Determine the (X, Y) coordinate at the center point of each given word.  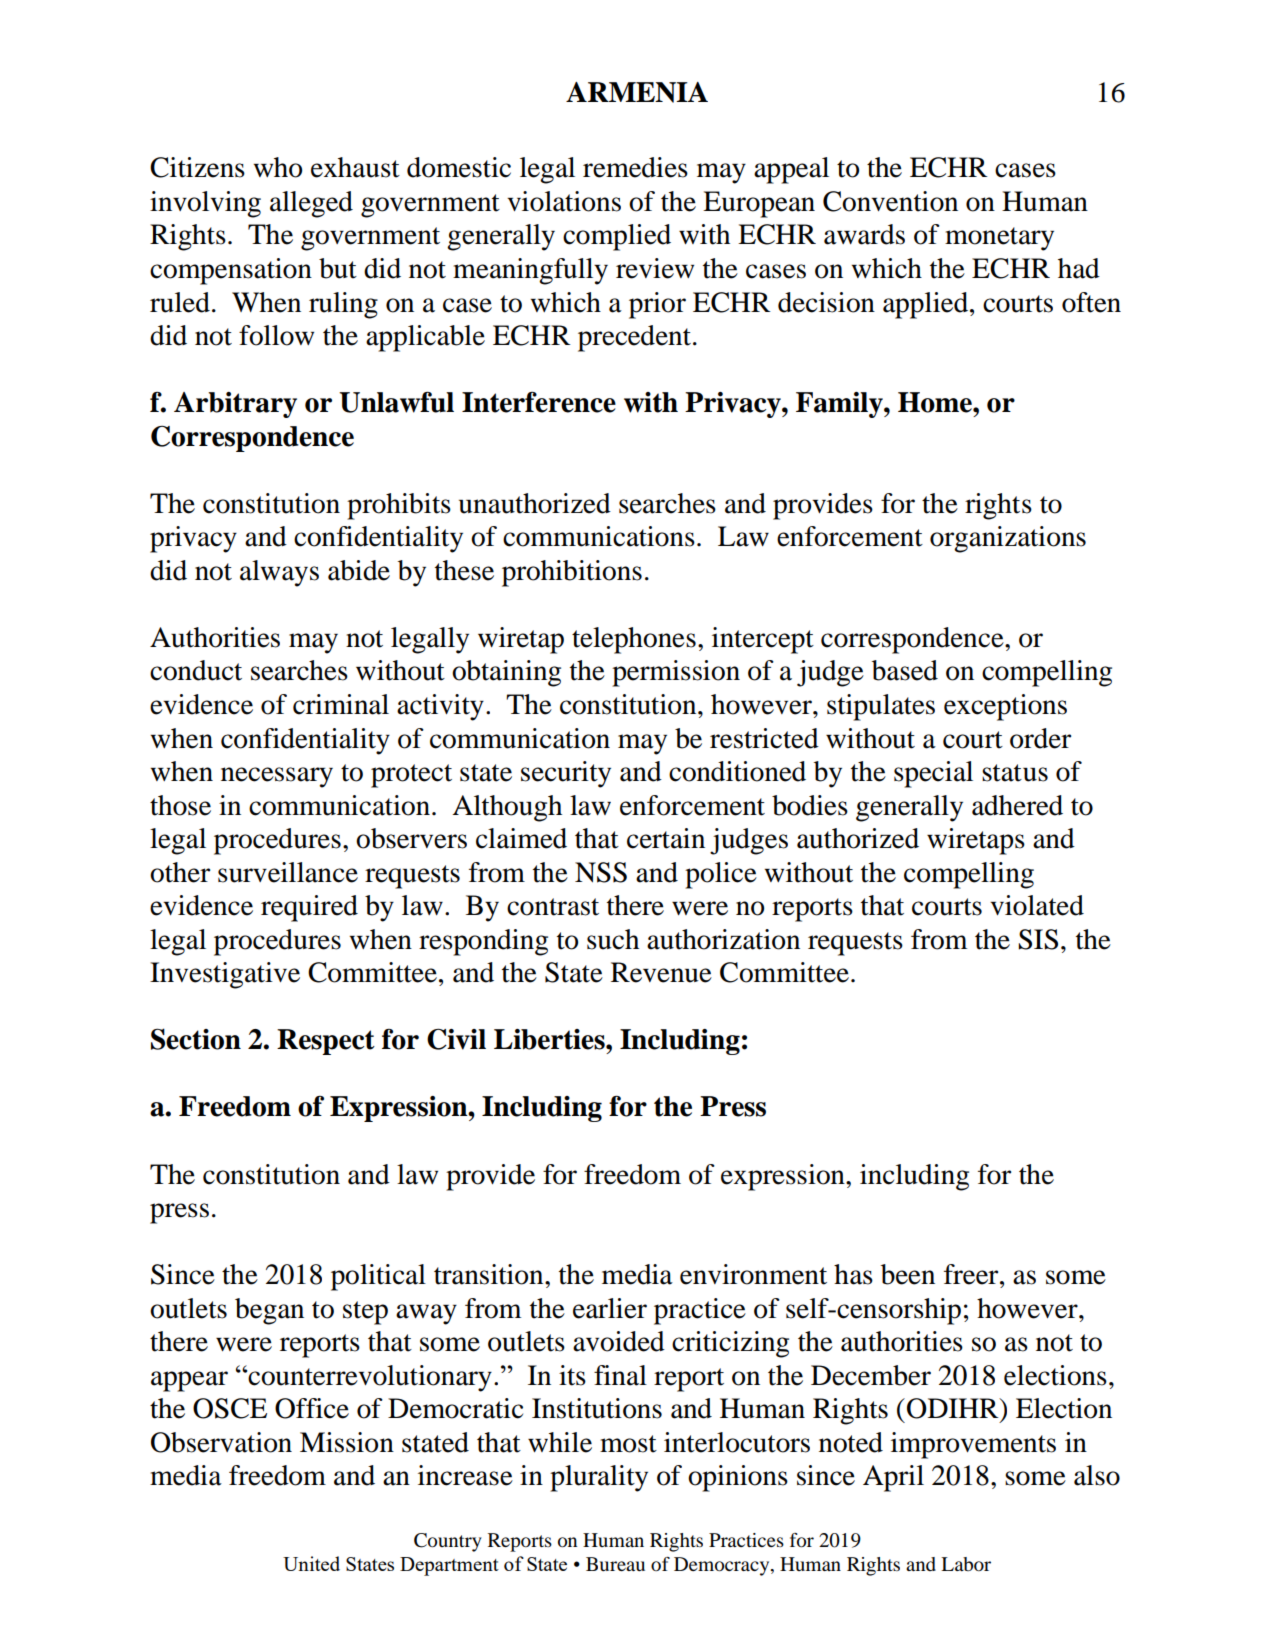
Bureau (615, 1564)
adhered (1017, 805)
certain (666, 838)
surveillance (288, 872)
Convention (890, 201)
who (278, 167)
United (311, 1563)
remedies (635, 167)
